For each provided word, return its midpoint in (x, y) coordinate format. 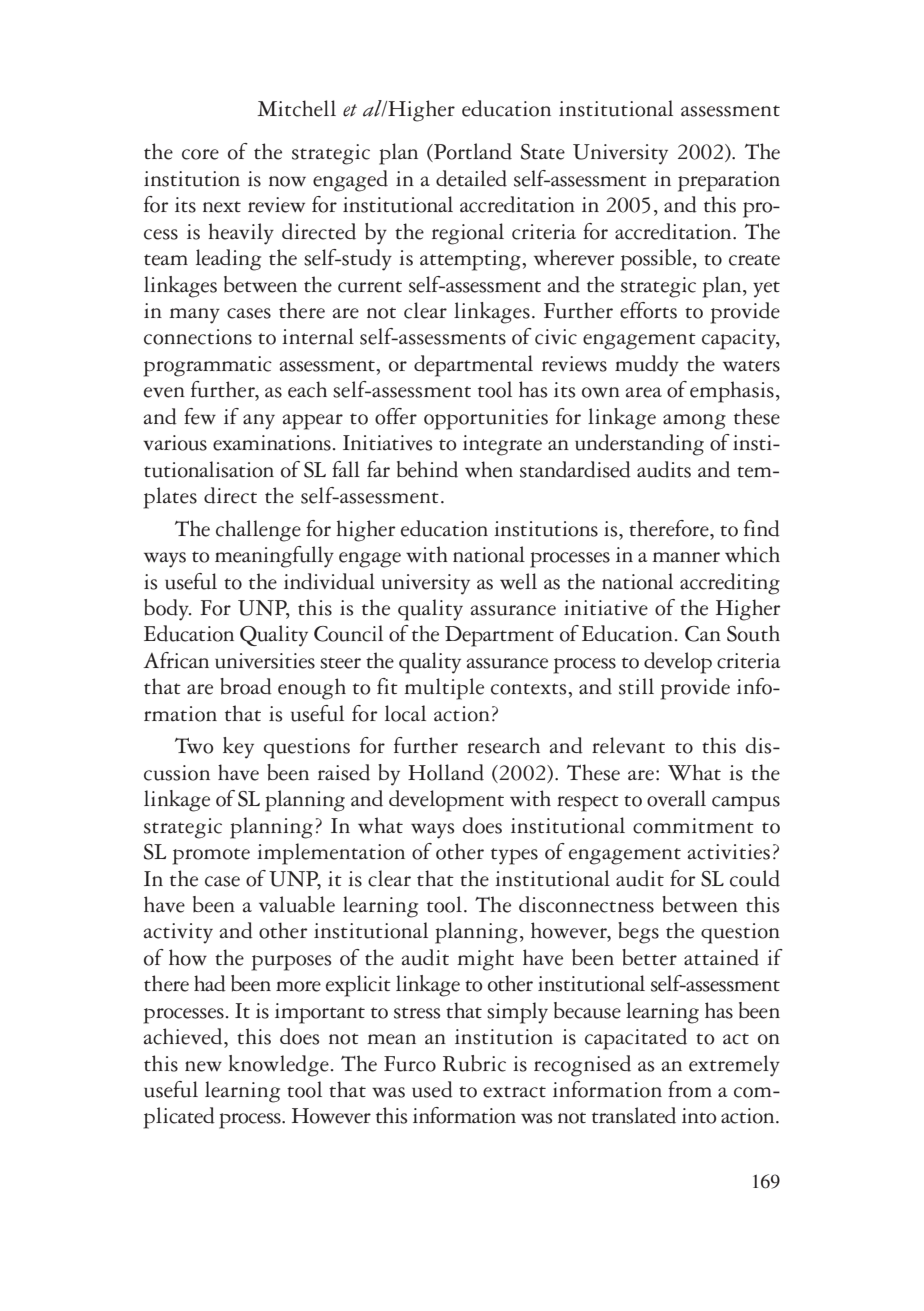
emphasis (732, 392)
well (518, 581)
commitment (693, 826)
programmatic (207, 366)
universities (265, 661)
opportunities (486, 419)
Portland (472, 152)
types (514, 856)
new (203, 1066)
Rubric (474, 1063)
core (200, 154)
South (753, 633)
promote (211, 856)
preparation (729, 181)
